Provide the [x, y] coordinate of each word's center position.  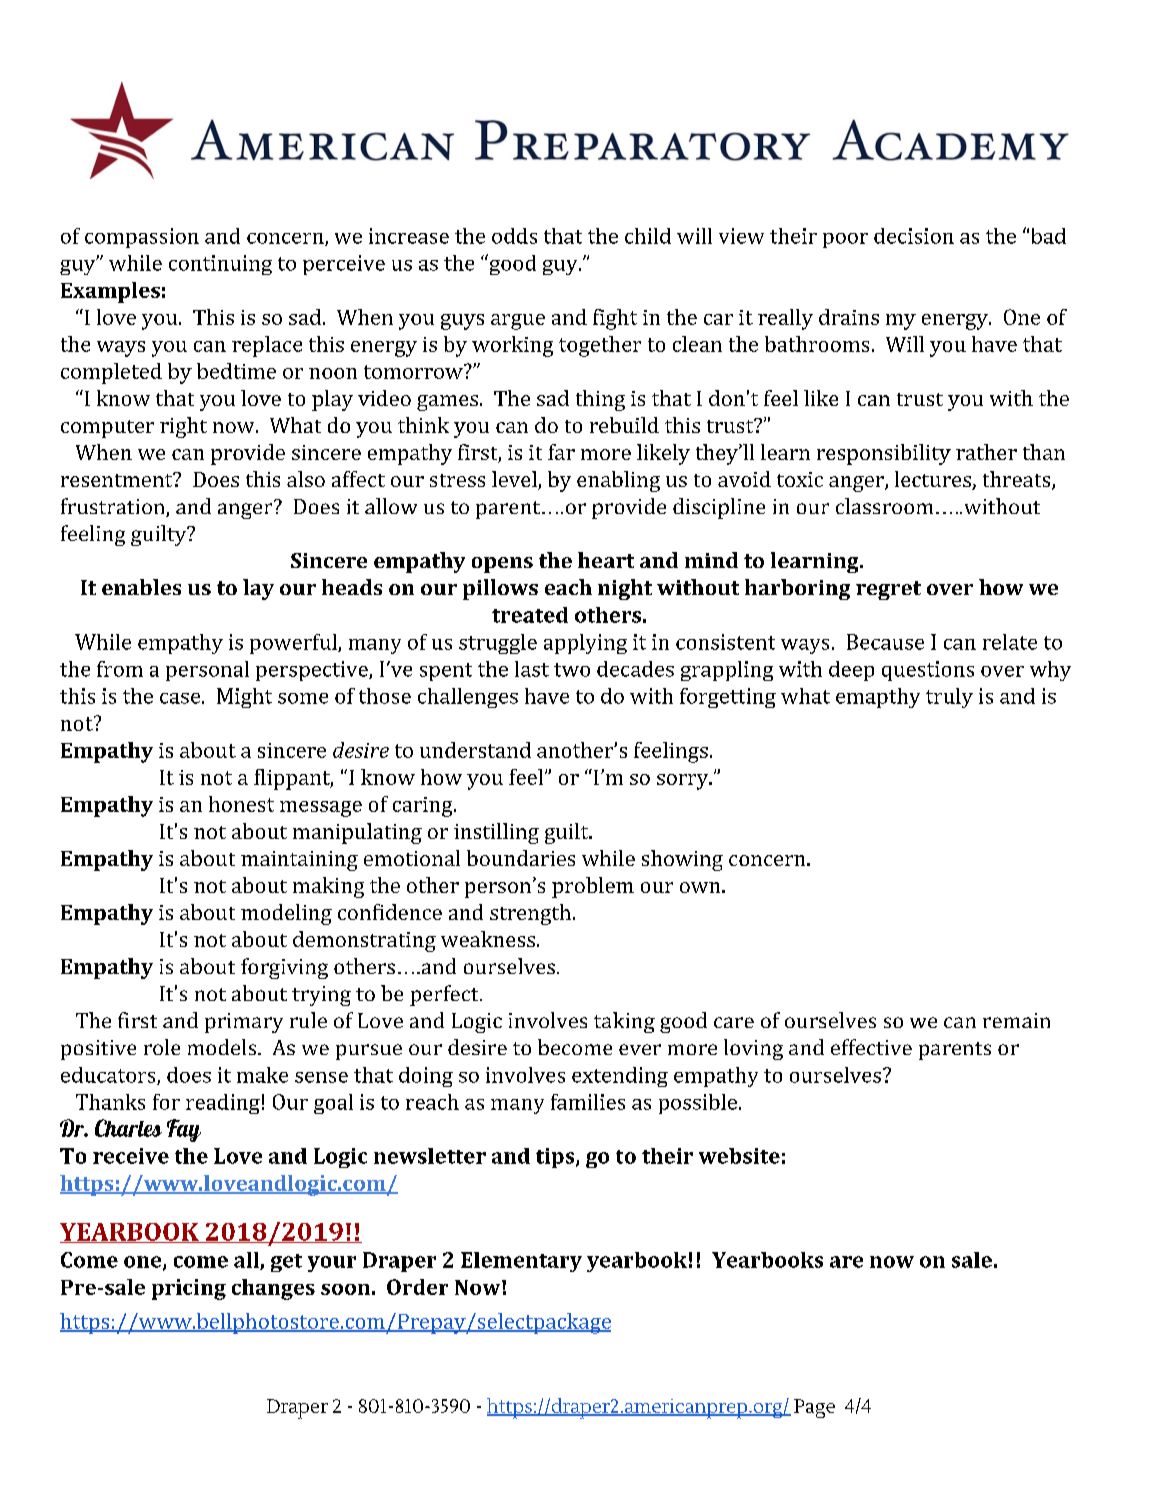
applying [585, 644]
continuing [220, 265]
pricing [189, 1289]
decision [914, 236]
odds [514, 236]
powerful [294, 644]
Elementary [521, 1262]
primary [244, 1023]
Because [885, 642]
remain [1016, 1020]
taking [624, 1022]
